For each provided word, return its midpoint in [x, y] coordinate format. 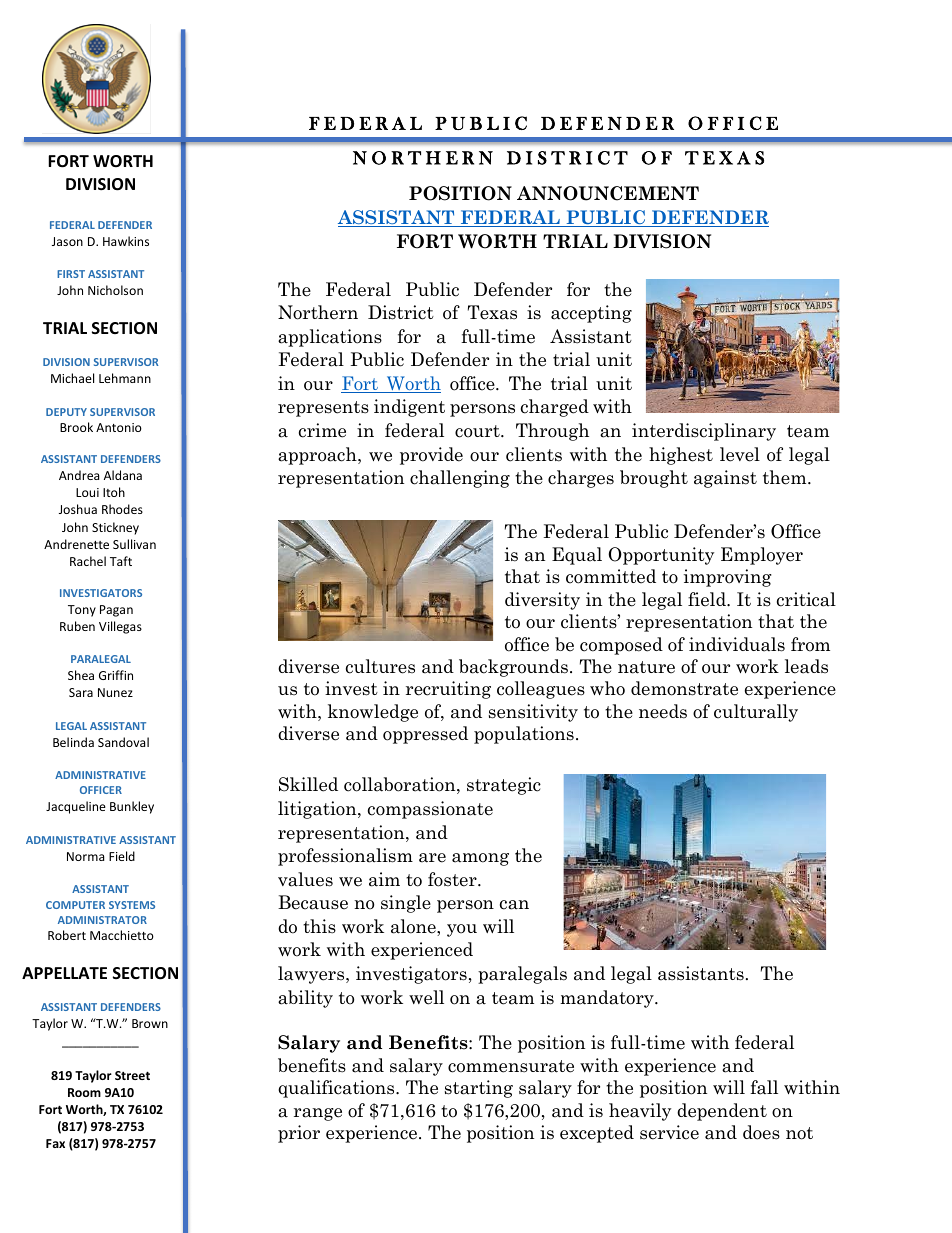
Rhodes [122, 509]
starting [479, 1089]
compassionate [430, 810]
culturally [756, 713]
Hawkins [126, 241]
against [725, 479]
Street [132, 1075]
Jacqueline [76, 807]
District [401, 312]
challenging [460, 479]
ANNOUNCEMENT [608, 193]
